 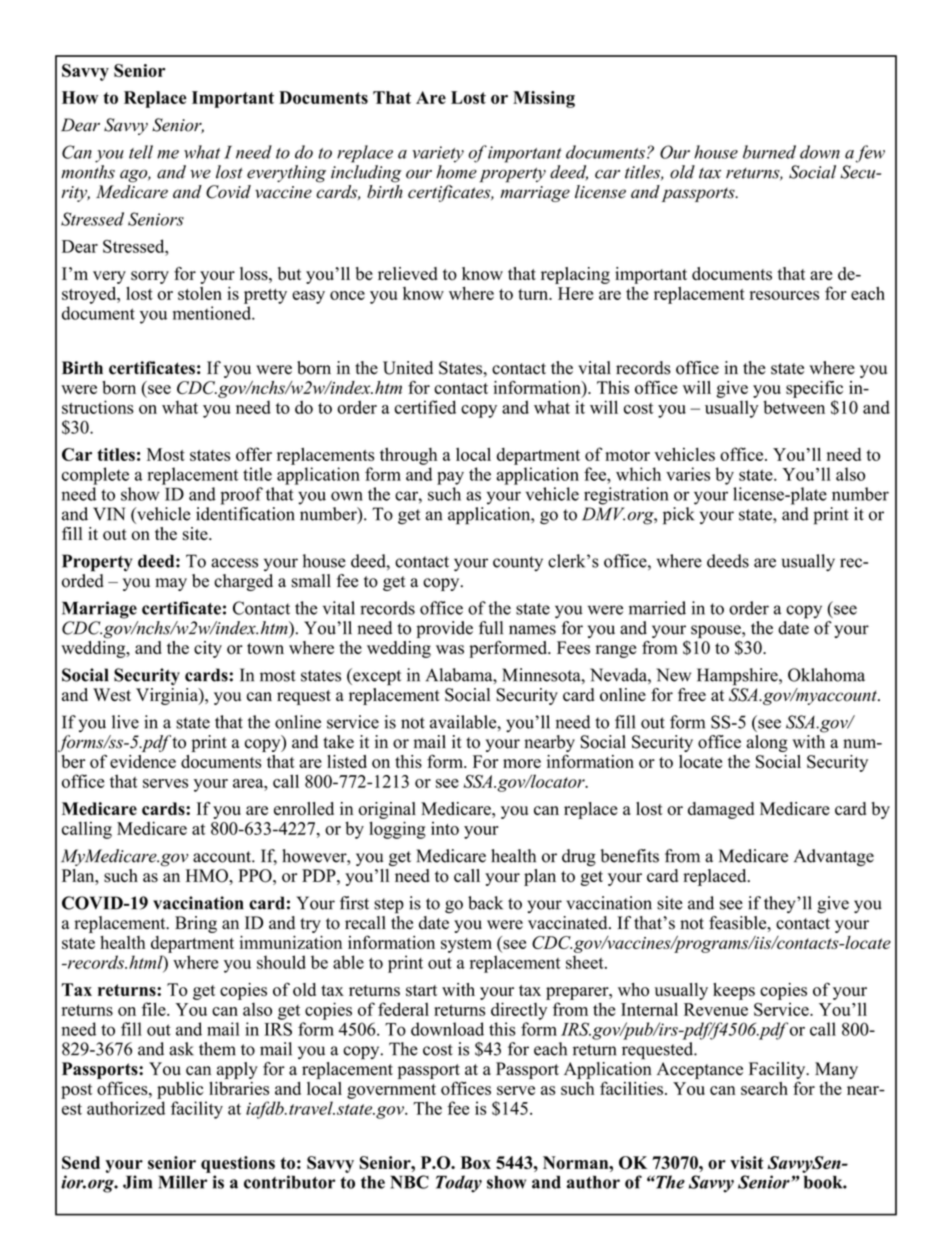 What do you see at coordinates (182, 1182) in the document?
I see `Miller` at bounding box center [182, 1182].
